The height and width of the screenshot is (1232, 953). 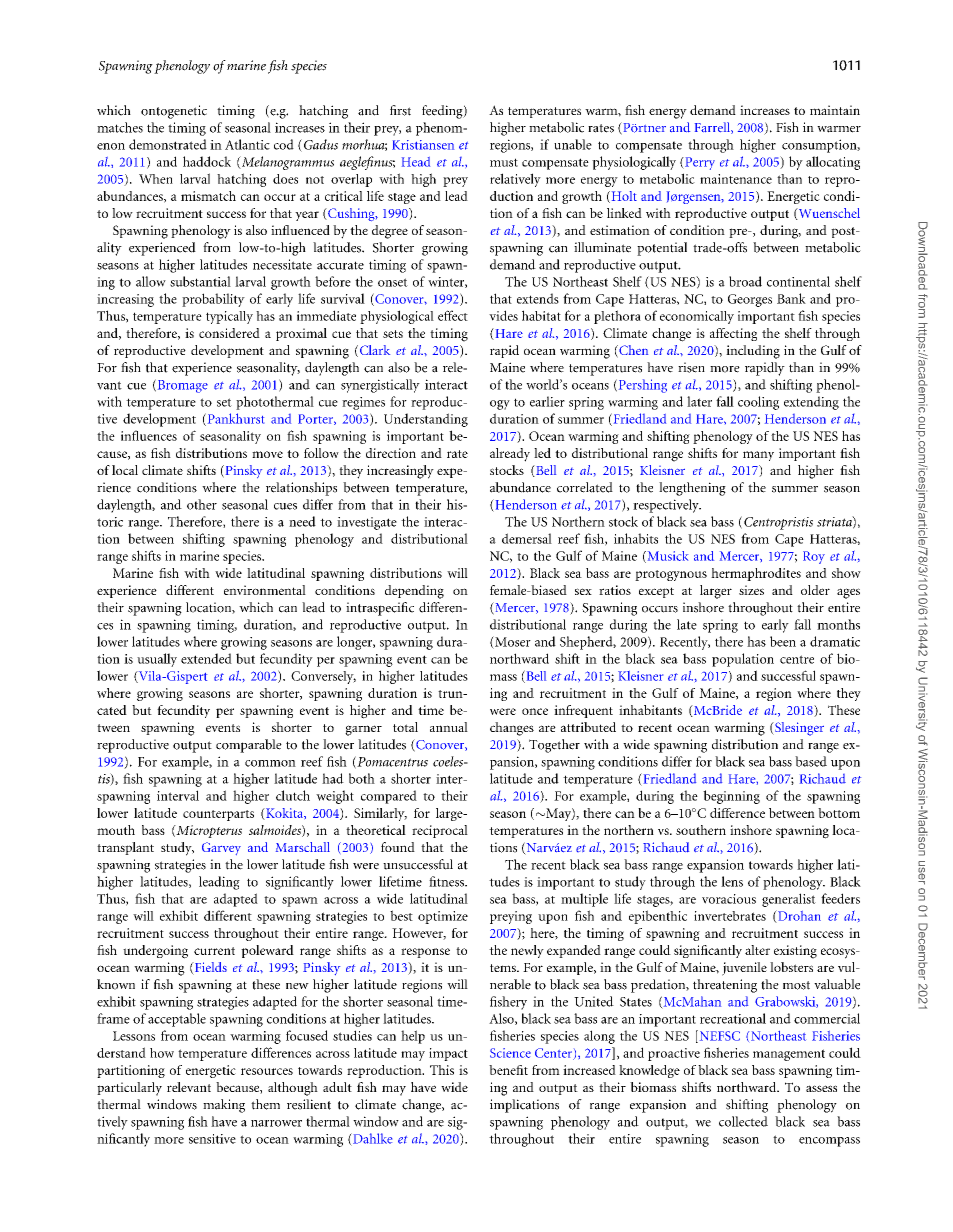 I want to click on benefit, so click(x=508, y=1070).
